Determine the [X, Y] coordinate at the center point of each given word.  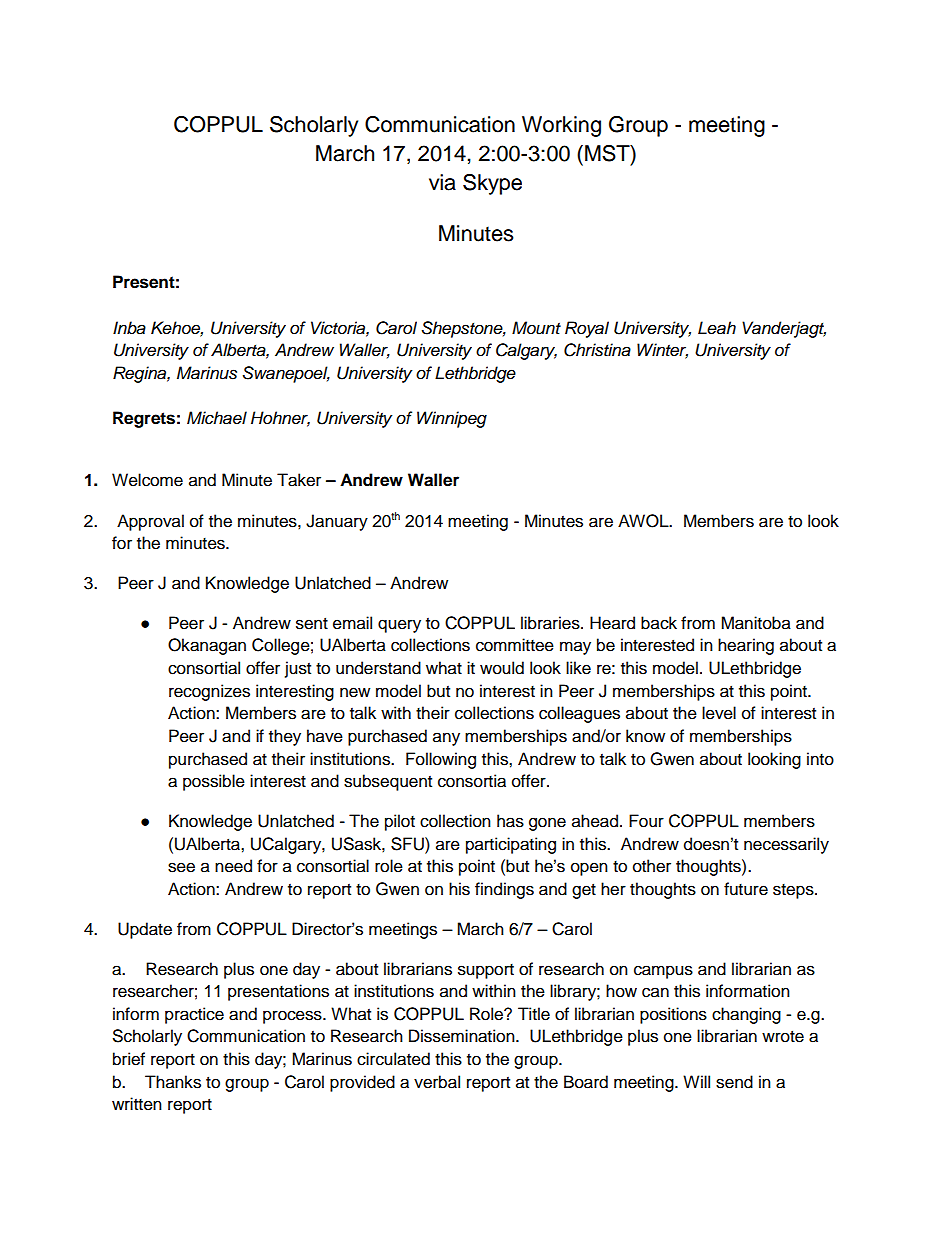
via [442, 182]
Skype [492, 184]
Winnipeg [452, 419]
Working [561, 126]
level [719, 713]
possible [214, 782]
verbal [437, 1082]
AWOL [644, 521]
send [734, 1082]
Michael [217, 418]
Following [441, 760]
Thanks [173, 1082]
